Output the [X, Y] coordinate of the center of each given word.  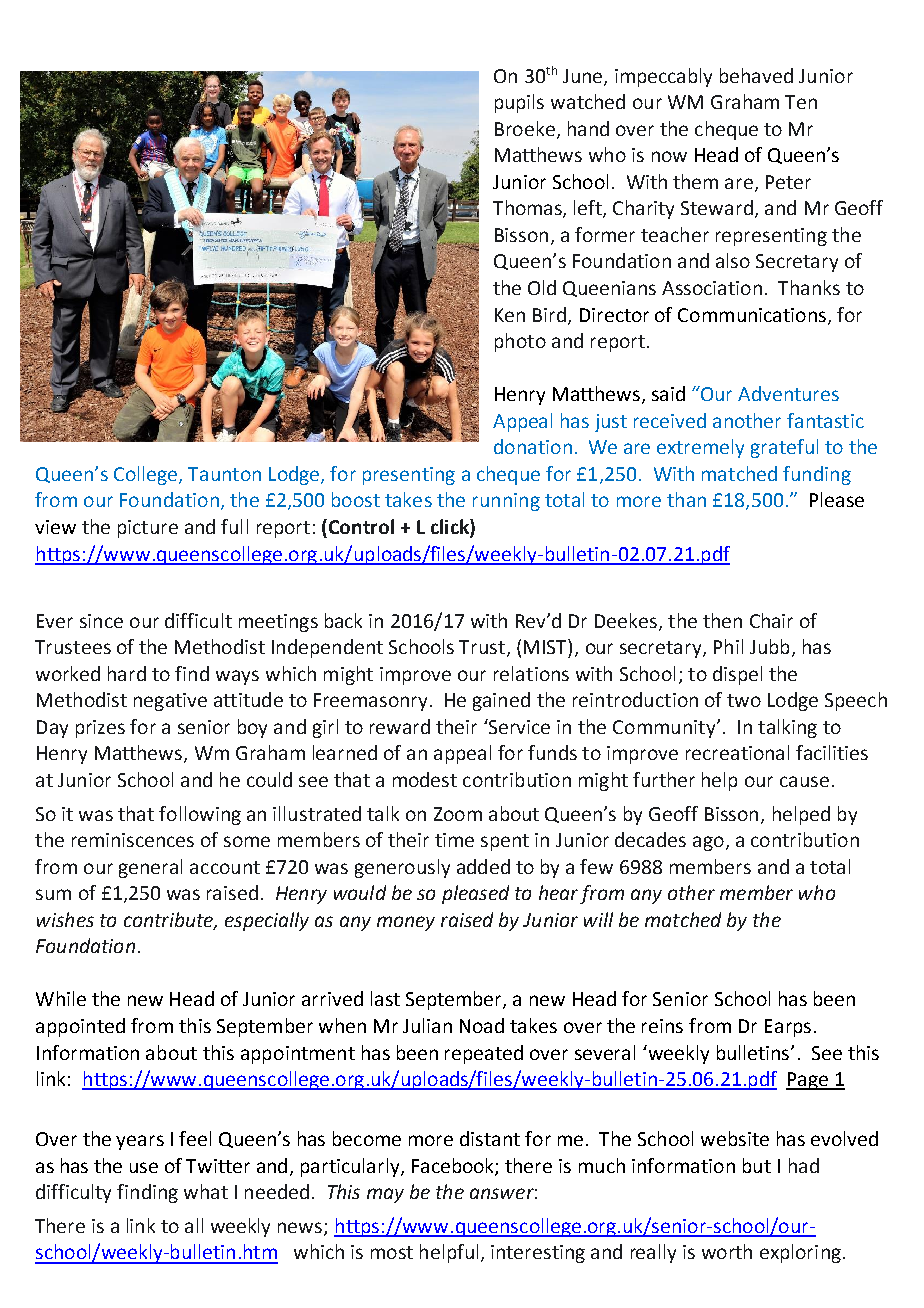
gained [501, 701]
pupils [519, 103]
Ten [801, 102]
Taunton [224, 474]
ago [708, 843]
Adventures [788, 393]
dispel [737, 675]
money [406, 923]
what [206, 1191]
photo [520, 342]
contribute [170, 920]
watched [588, 101]
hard [127, 673]
